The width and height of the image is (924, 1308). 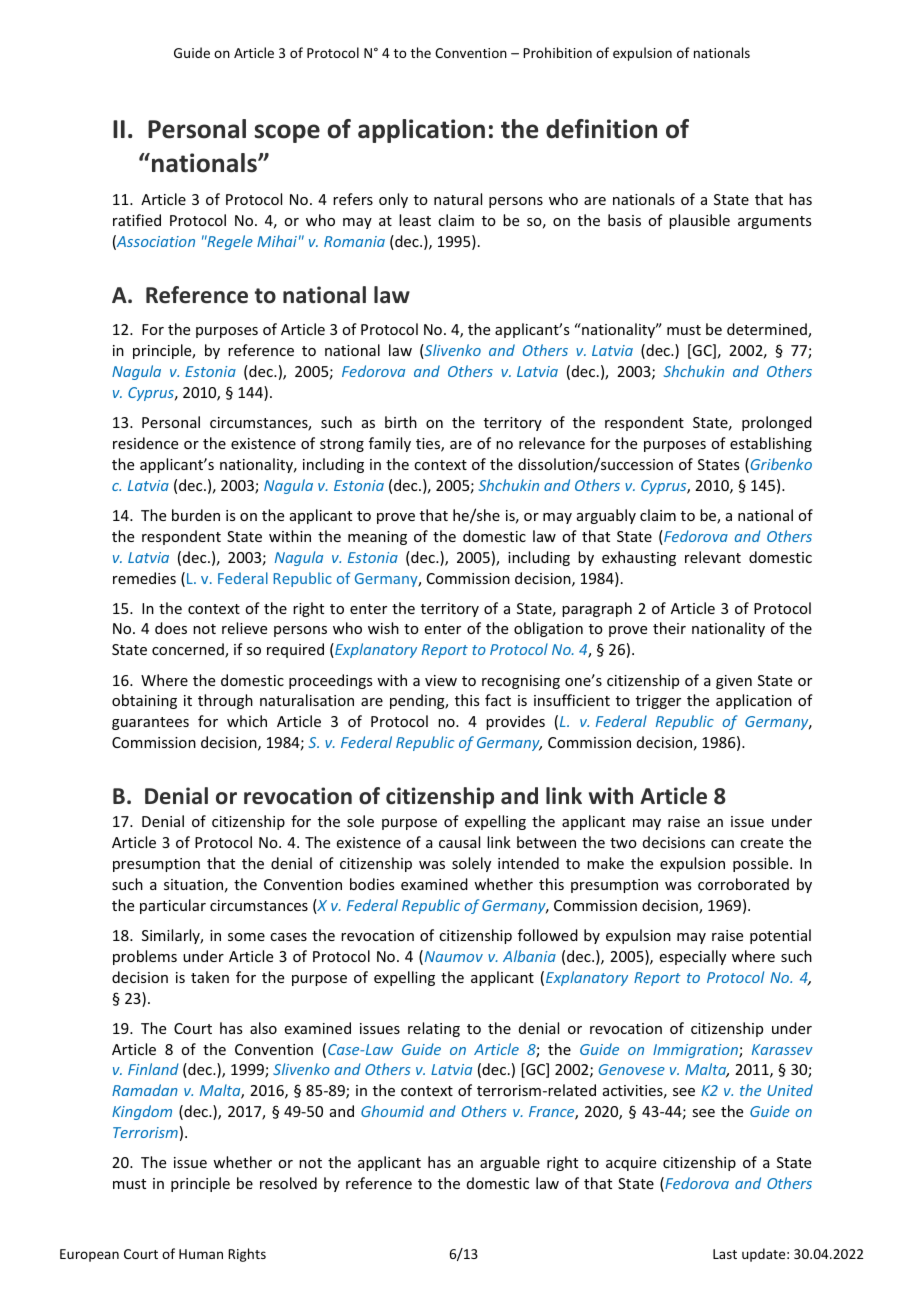 I want to click on scope, so click(x=287, y=133).
